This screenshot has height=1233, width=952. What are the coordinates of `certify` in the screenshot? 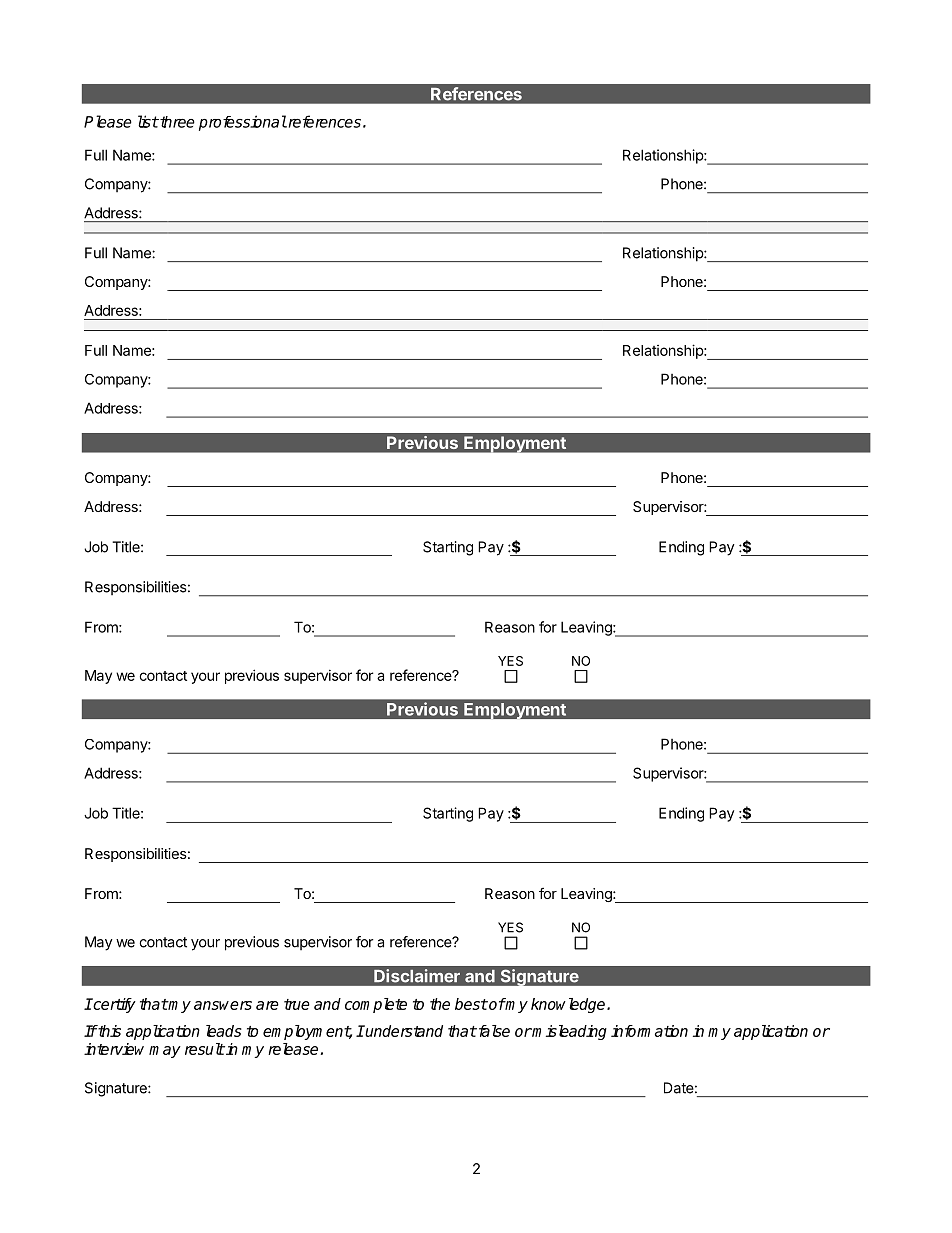 It's located at (113, 1005).
